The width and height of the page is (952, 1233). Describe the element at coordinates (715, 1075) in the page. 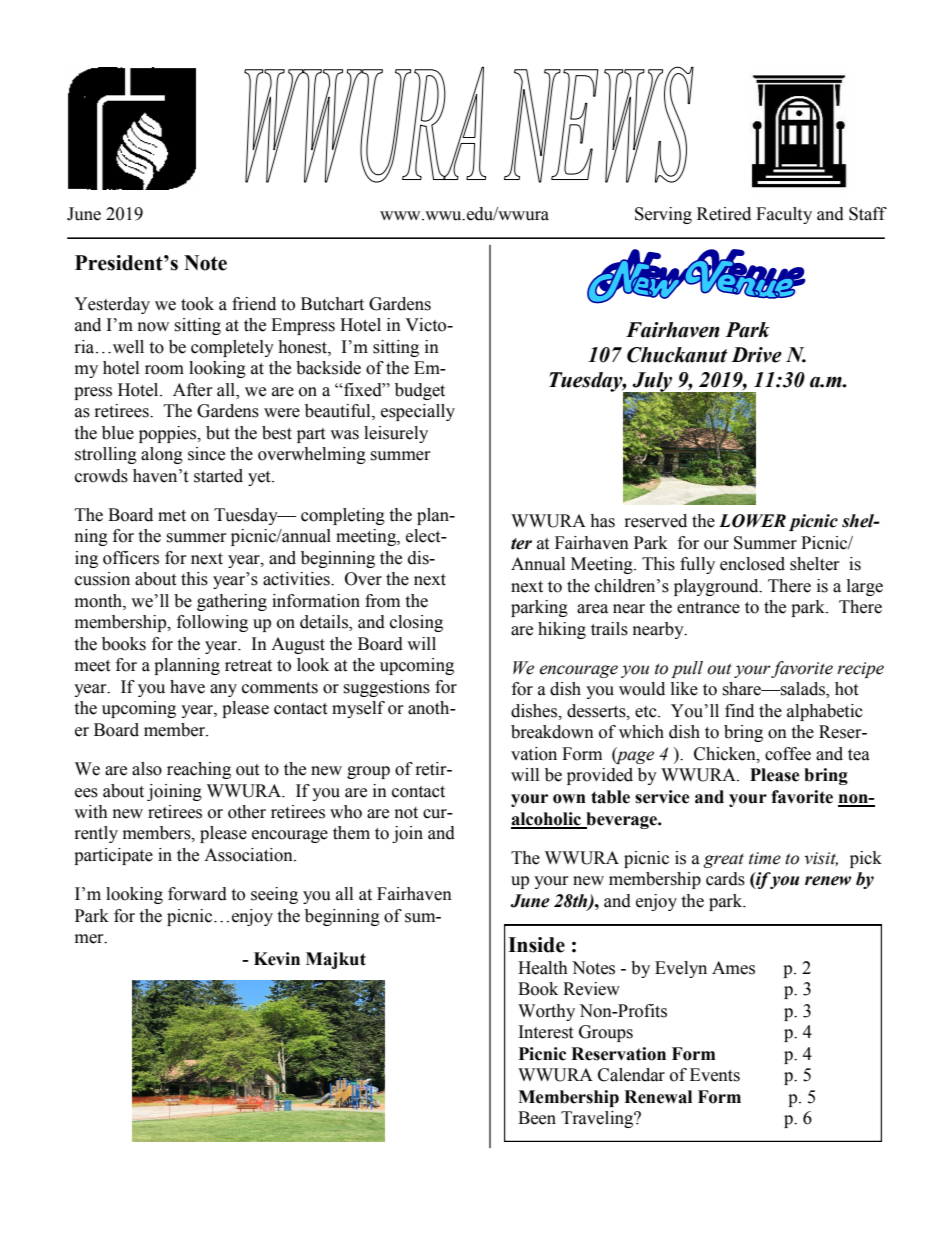

I see `Events` at that location.
